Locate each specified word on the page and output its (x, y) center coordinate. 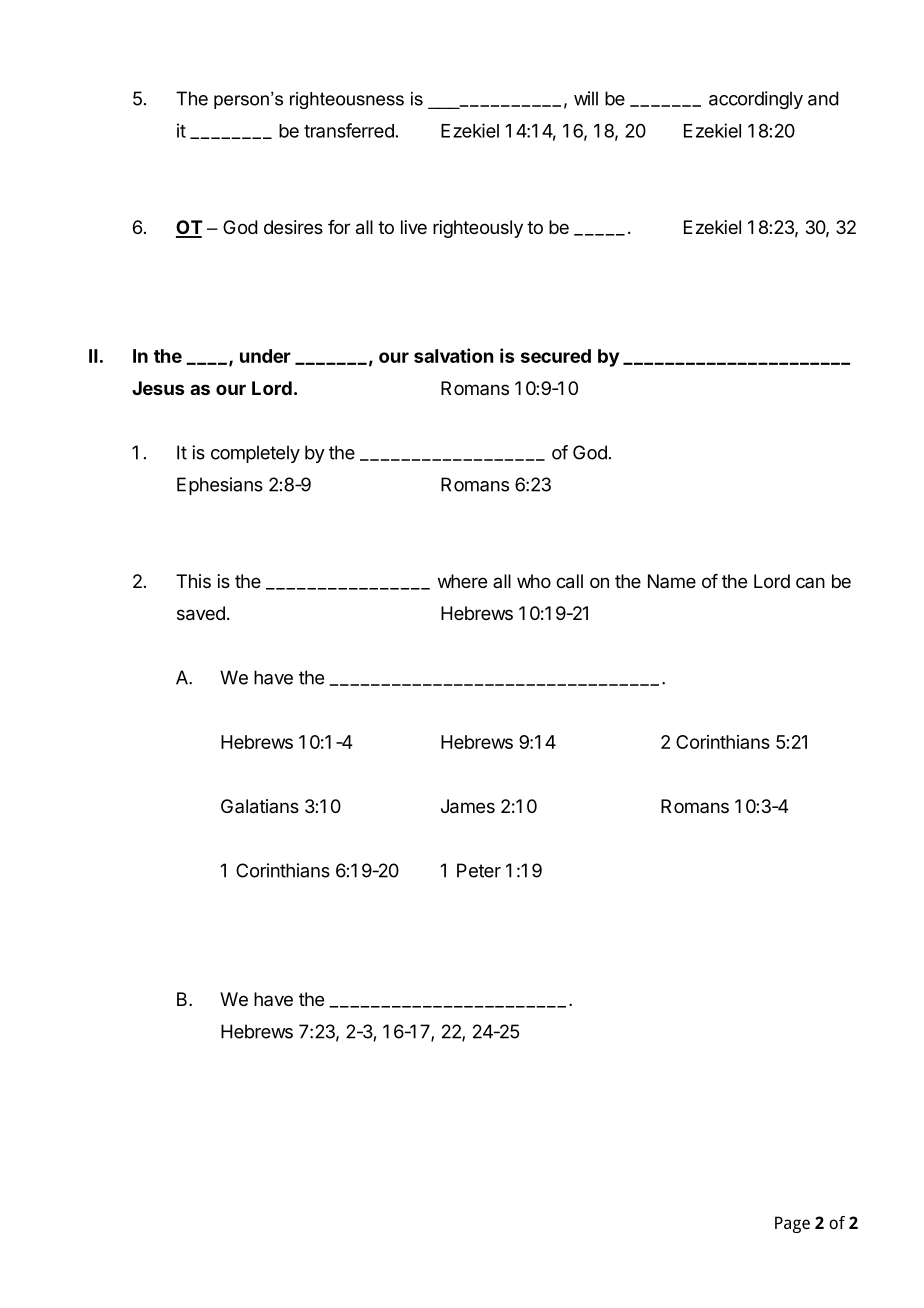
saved (201, 613)
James (468, 806)
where (462, 581)
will (586, 98)
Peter (479, 870)
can (810, 582)
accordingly (756, 100)
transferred (349, 130)
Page (792, 1224)
